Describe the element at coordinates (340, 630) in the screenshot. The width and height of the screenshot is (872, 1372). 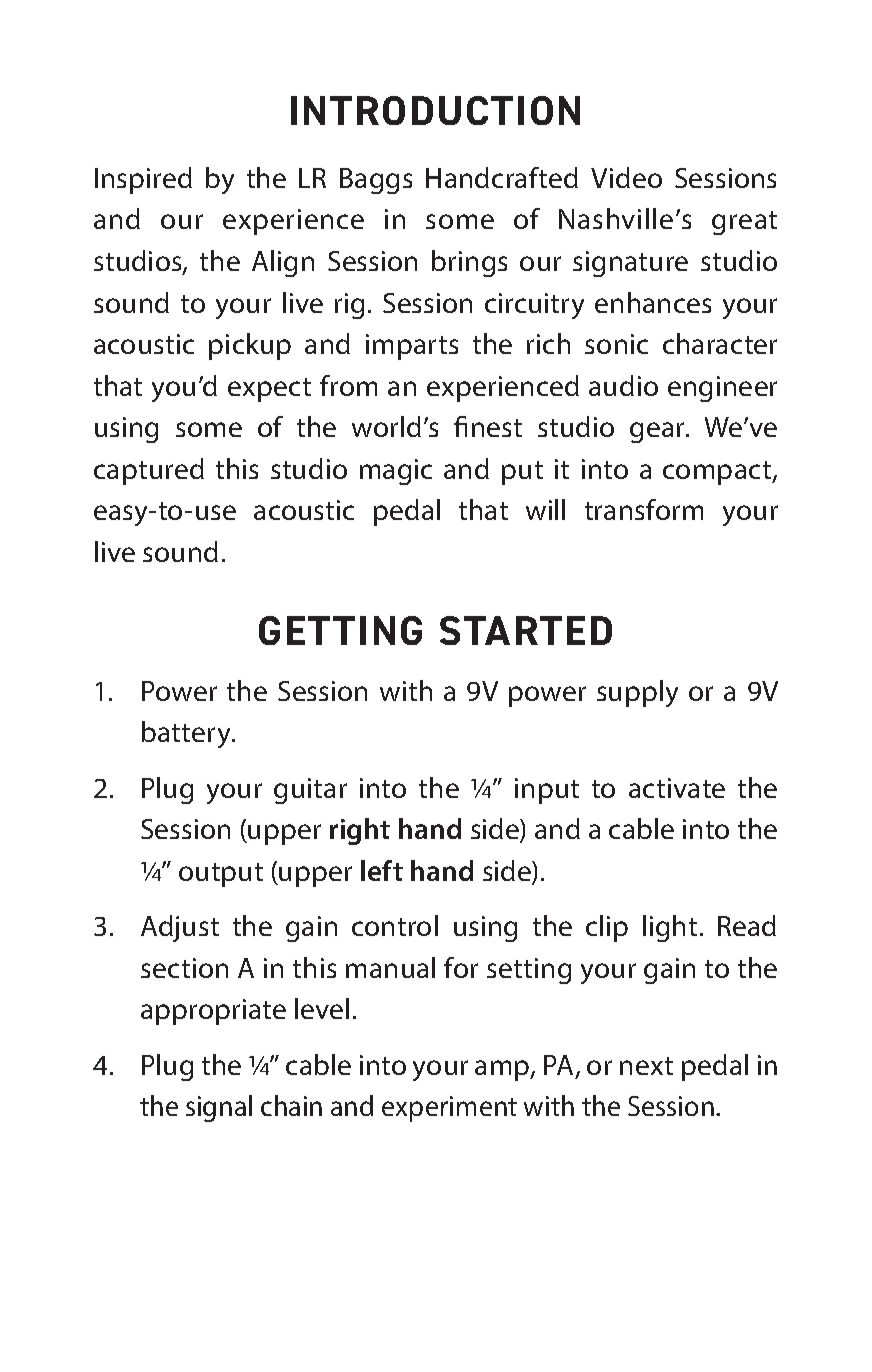
I see `GETTING` at that location.
